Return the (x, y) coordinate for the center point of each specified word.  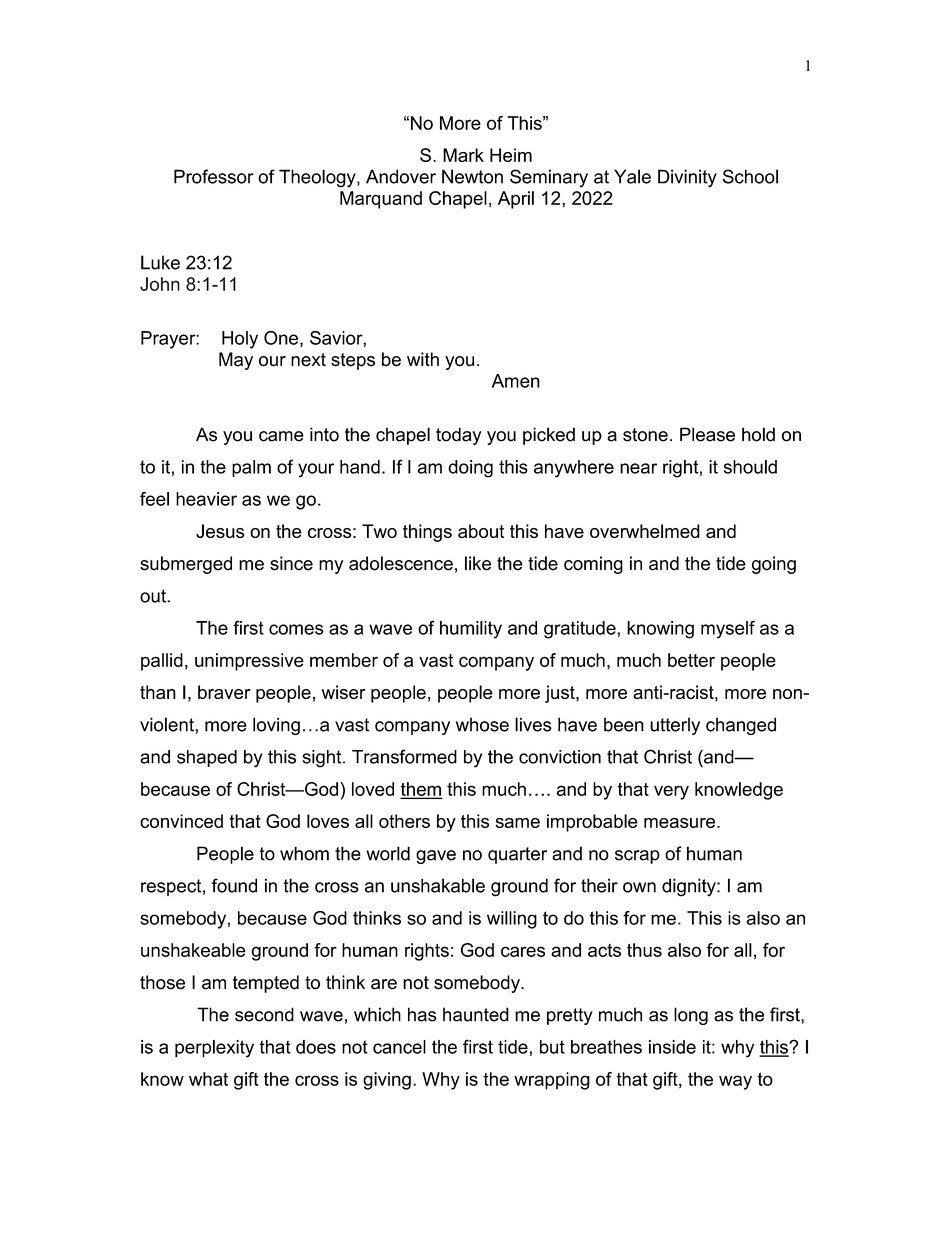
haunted (476, 1014)
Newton (472, 176)
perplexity (214, 1049)
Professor (214, 176)
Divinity (687, 178)
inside (672, 1047)
